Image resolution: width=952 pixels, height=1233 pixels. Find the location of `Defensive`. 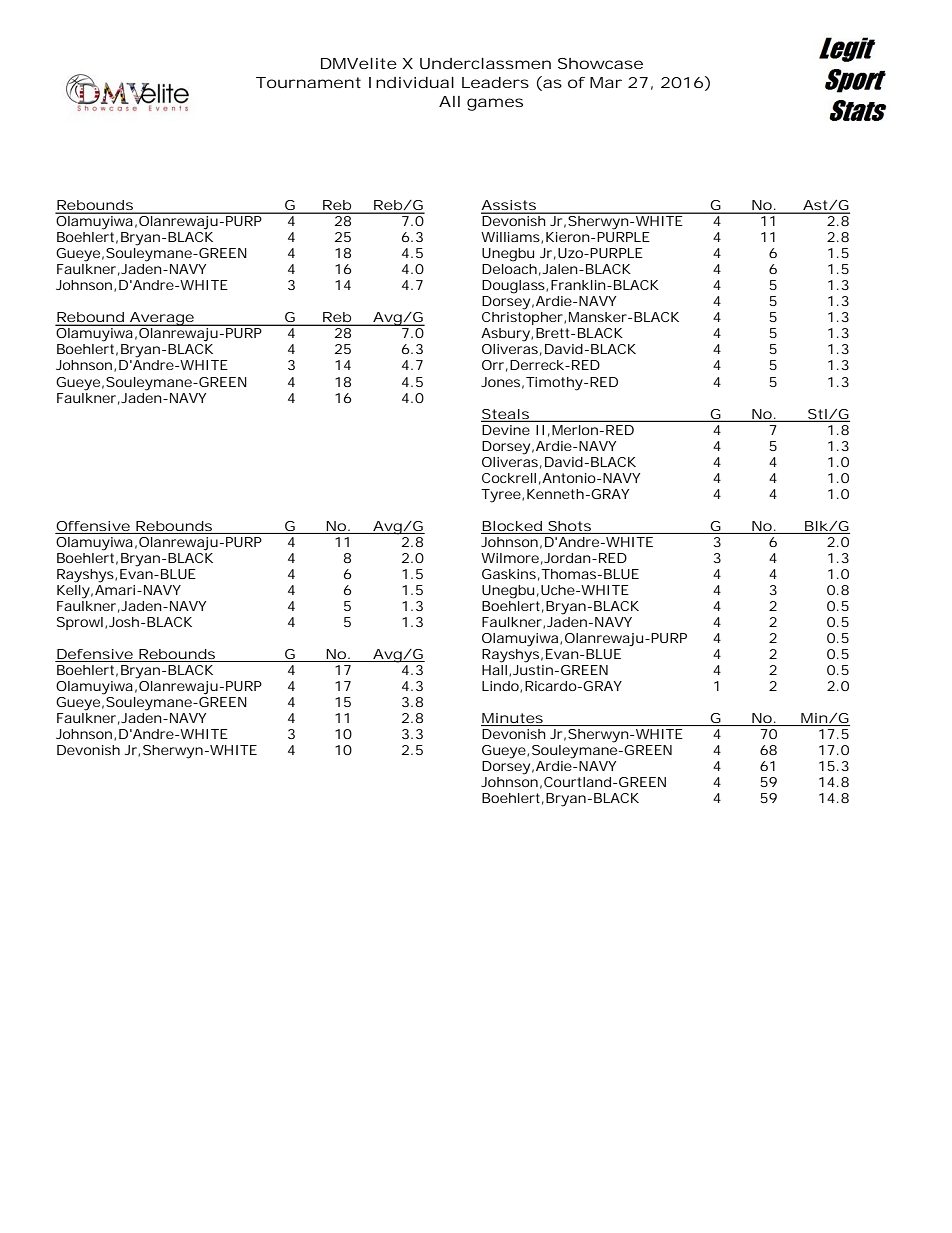

Defensive is located at coordinates (95, 654).
